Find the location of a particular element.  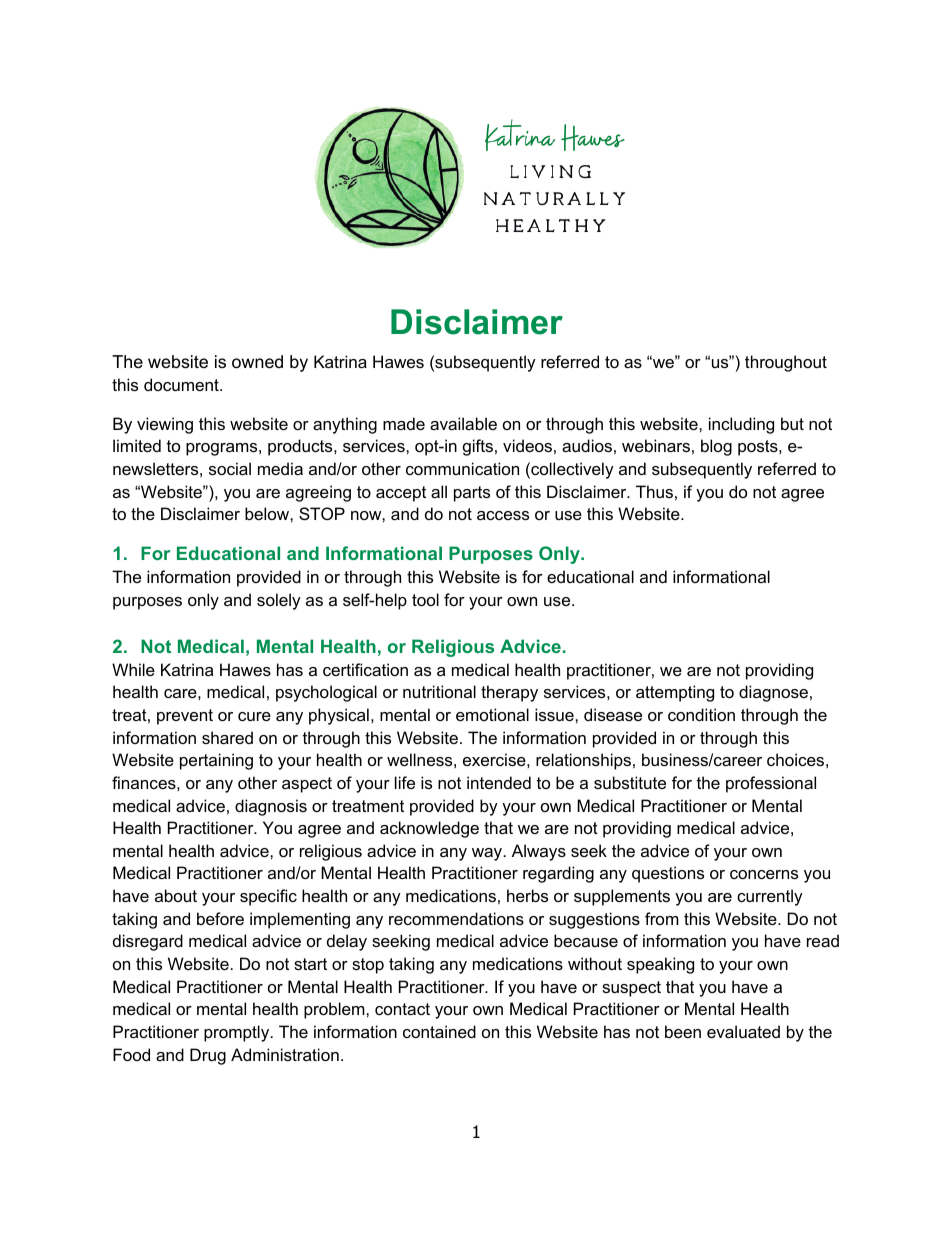

document is located at coordinates (182, 384).
